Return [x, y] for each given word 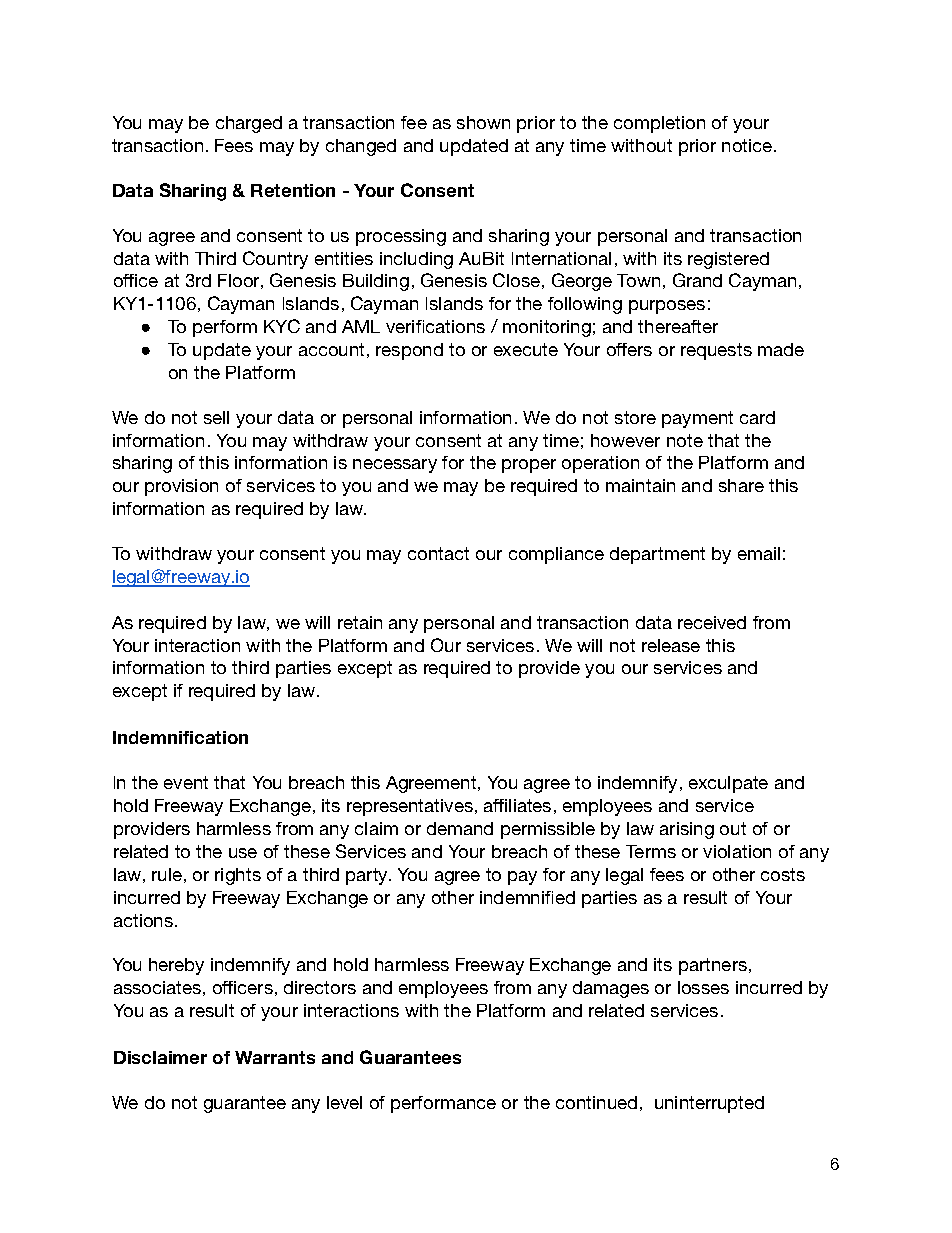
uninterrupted [709, 1104]
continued [596, 1102]
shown [483, 122]
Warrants [275, 1057]
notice [748, 145]
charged [249, 124]
